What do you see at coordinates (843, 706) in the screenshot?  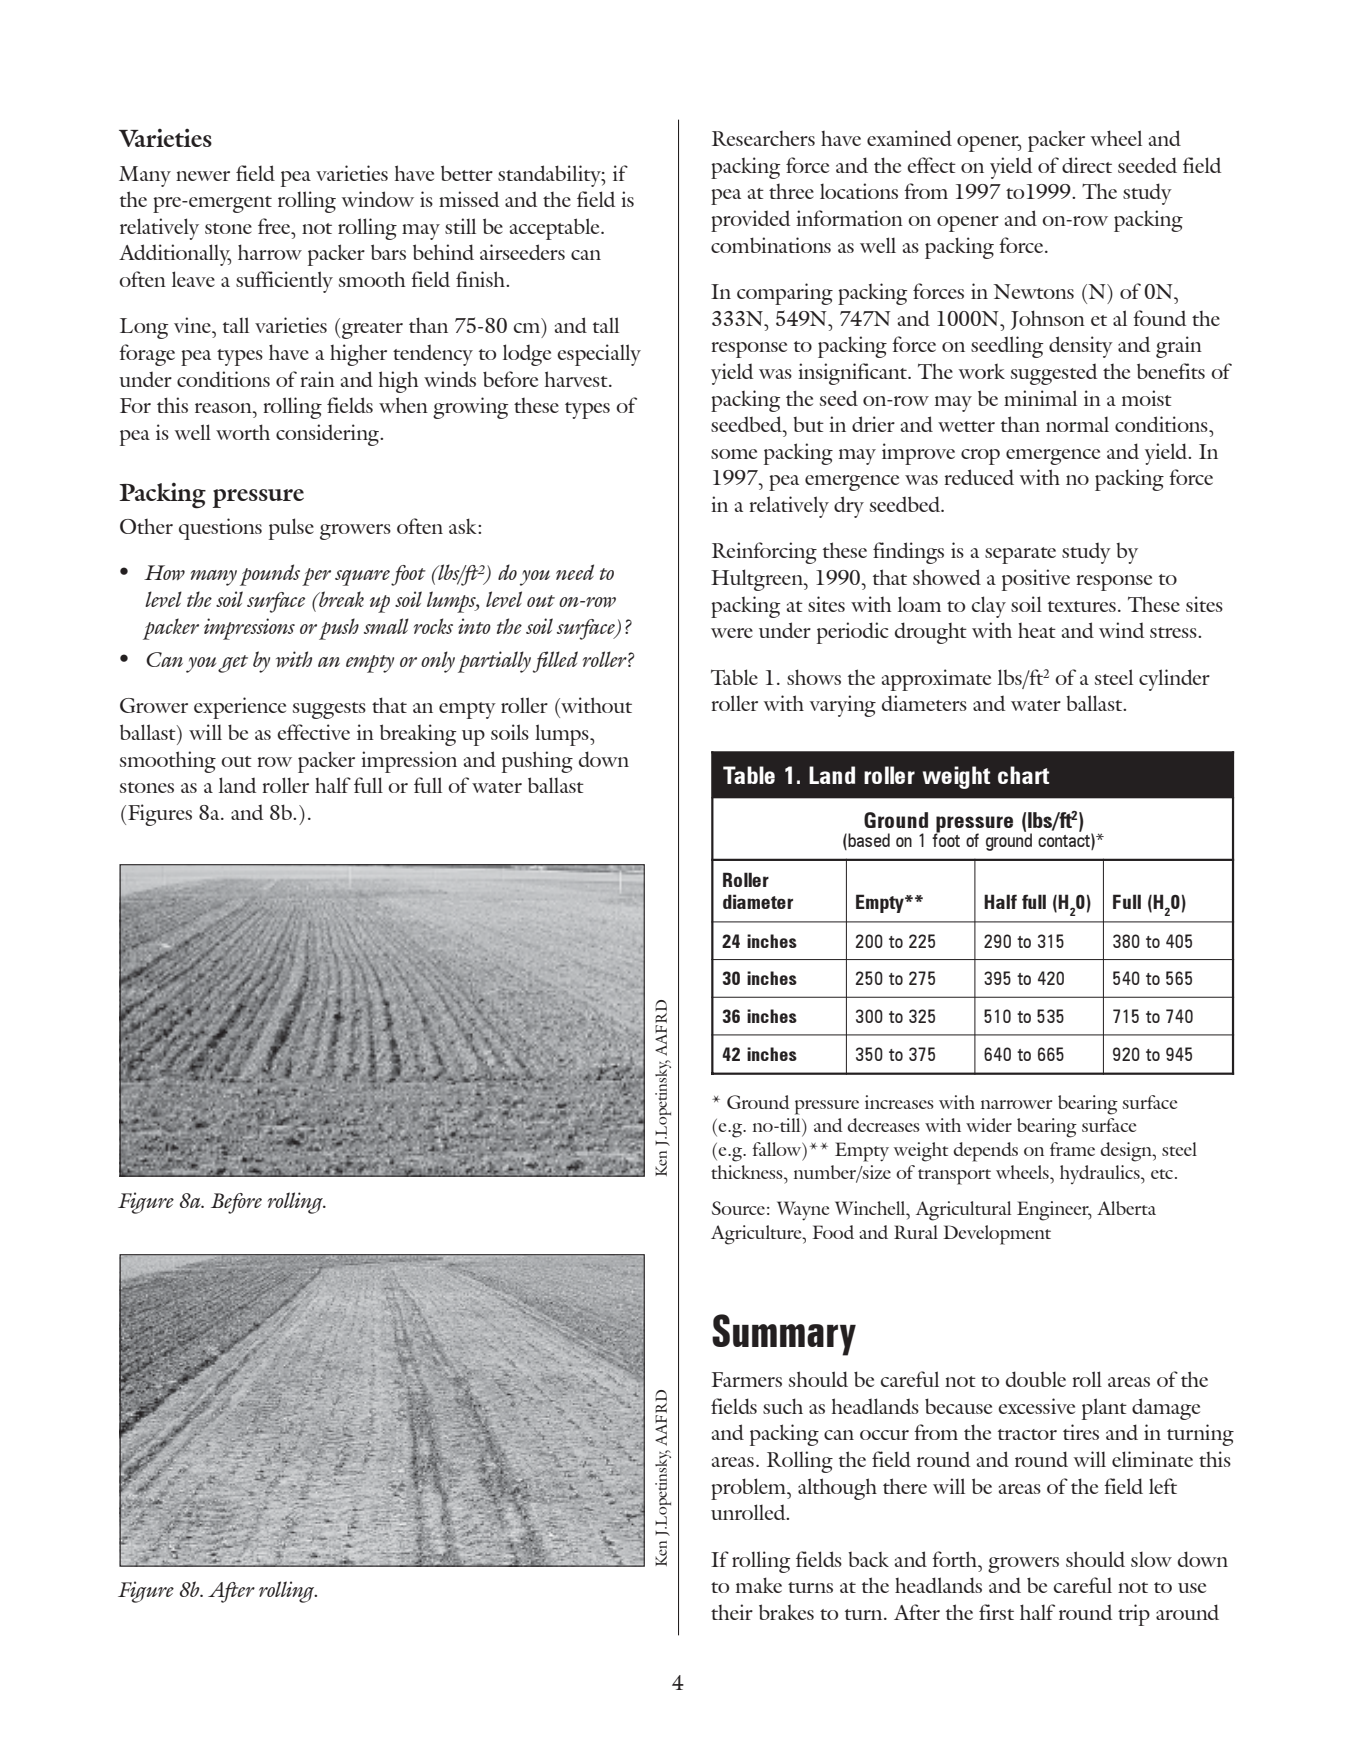 I see `varying` at bounding box center [843, 706].
